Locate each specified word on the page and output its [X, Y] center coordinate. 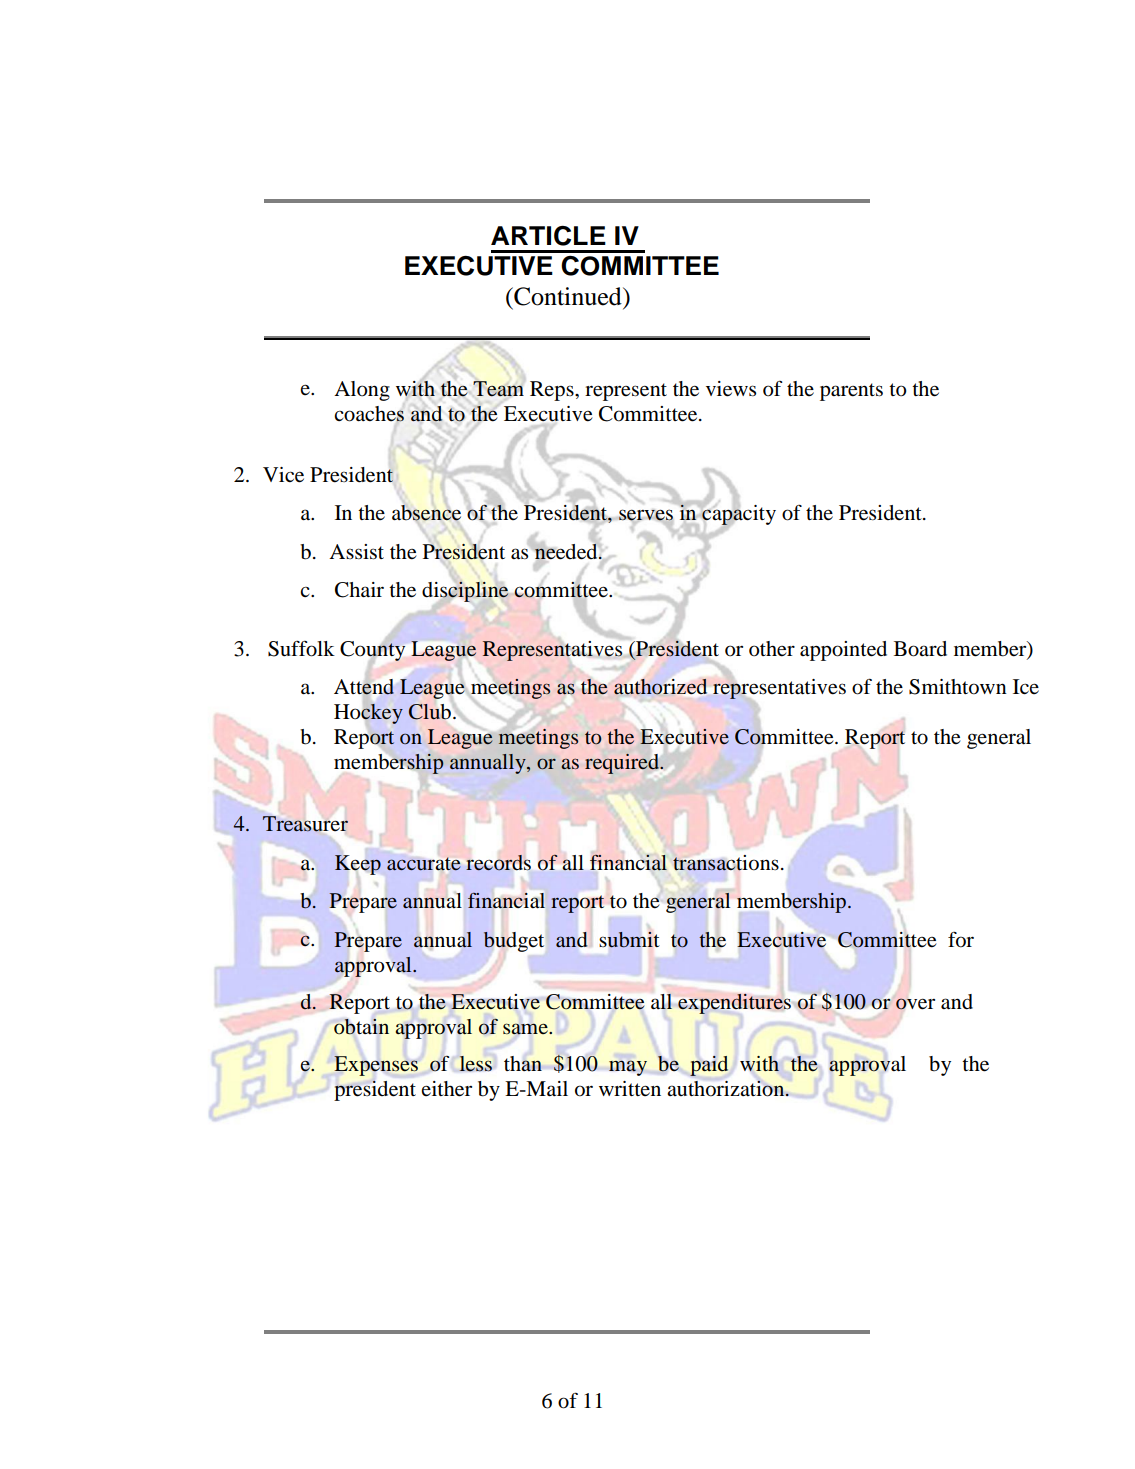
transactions [726, 863]
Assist [356, 552]
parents [851, 392]
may [628, 1068]
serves [646, 516]
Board [920, 649]
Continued [568, 296]
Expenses [376, 1066]
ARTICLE [548, 236]
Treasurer [305, 824]
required [623, 764]
